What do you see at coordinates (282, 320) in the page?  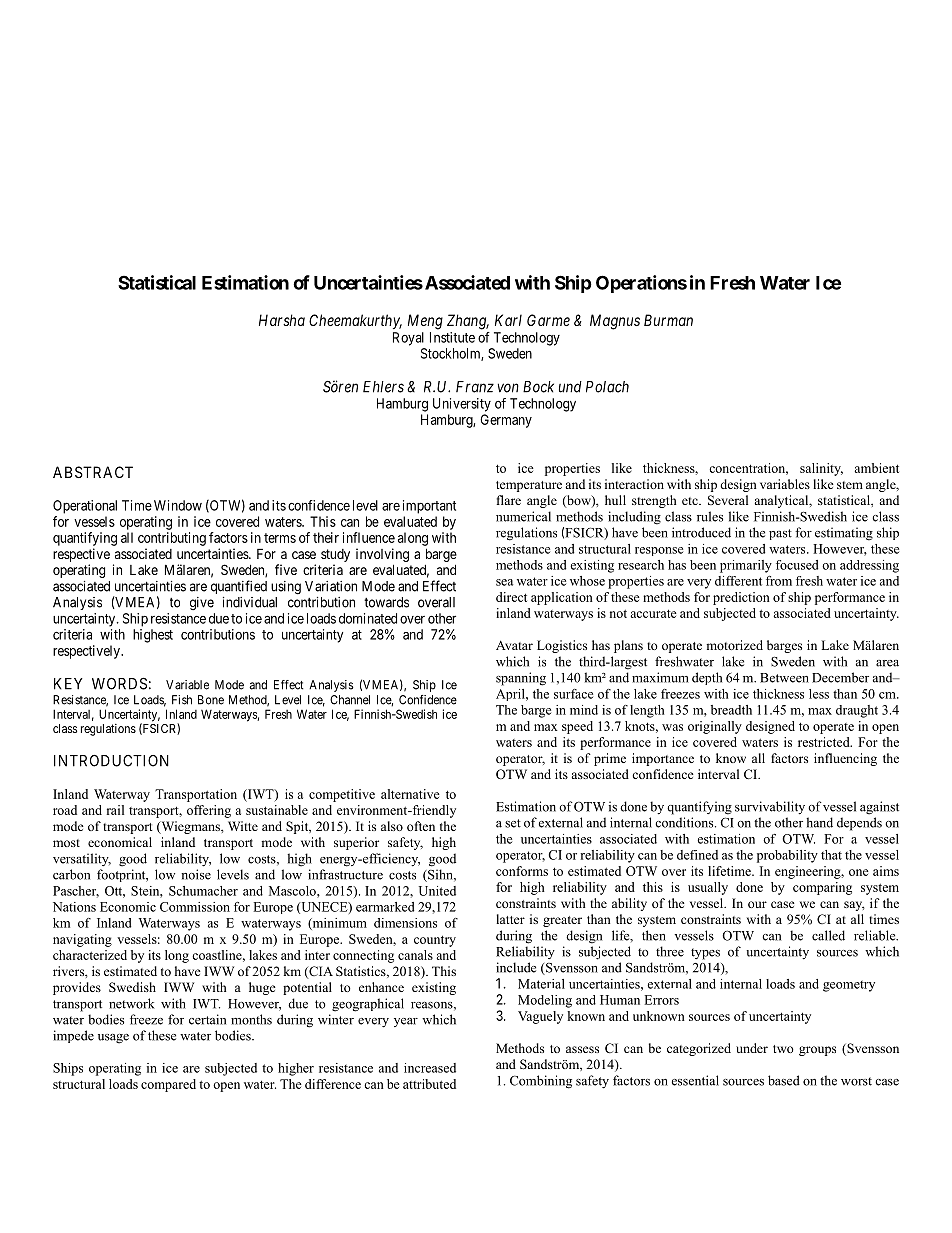 I see `Harsha` at bounding box center [282, 320].
